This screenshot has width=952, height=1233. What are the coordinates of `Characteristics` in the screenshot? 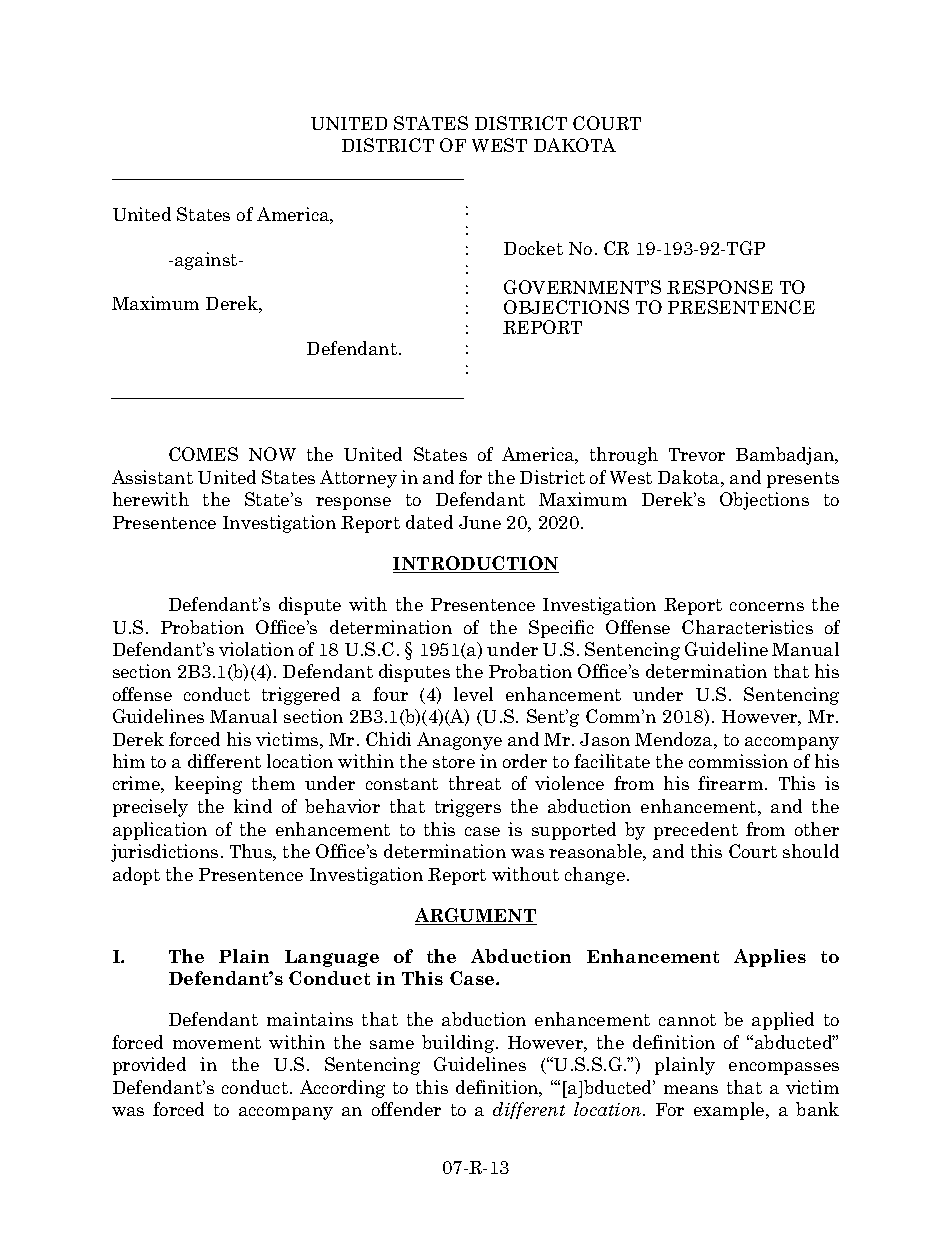 It's located at (747, 627).
